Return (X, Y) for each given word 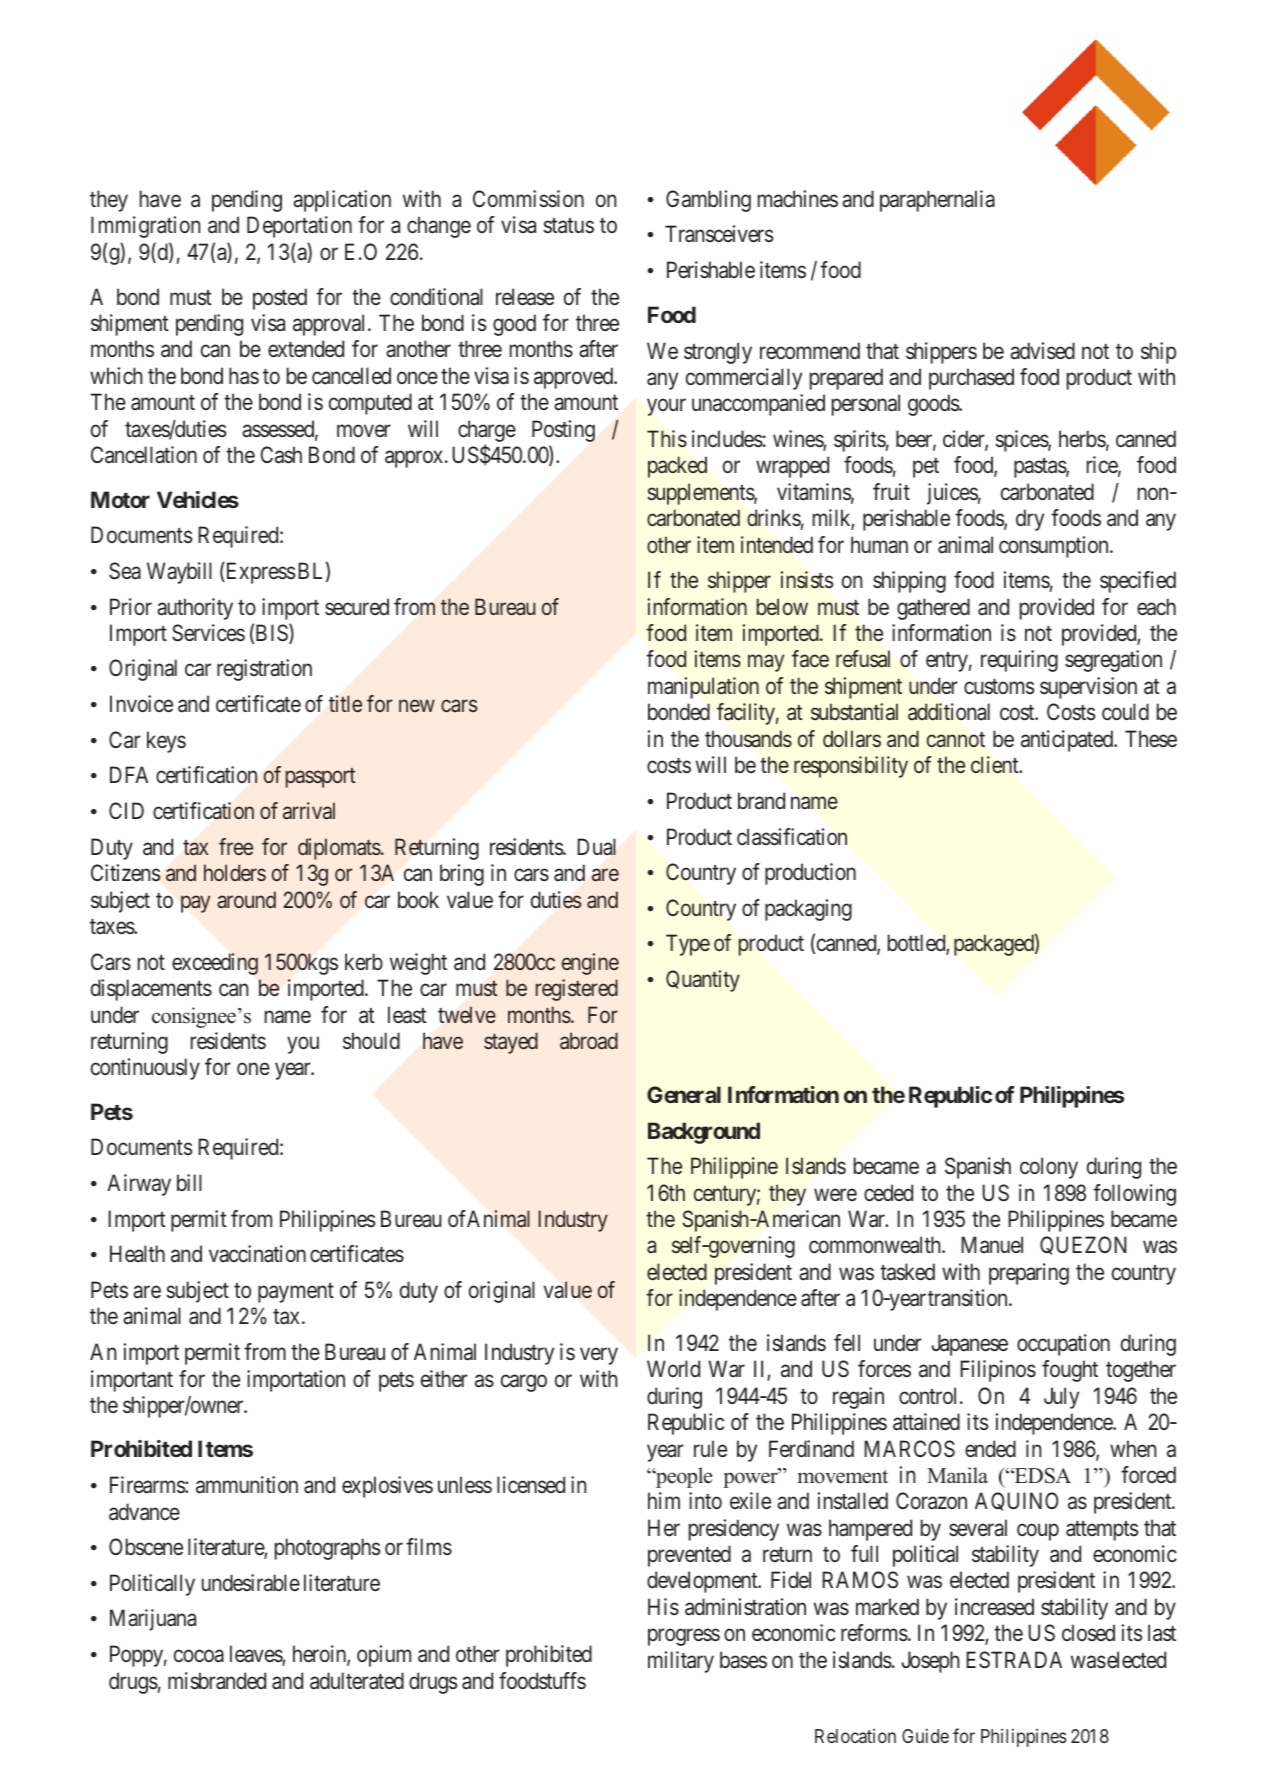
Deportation (299, 227)
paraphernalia (937, 201)
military (681, 1662)
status (568, 226)
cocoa (199, 1656)
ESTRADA (1014, 1660)
